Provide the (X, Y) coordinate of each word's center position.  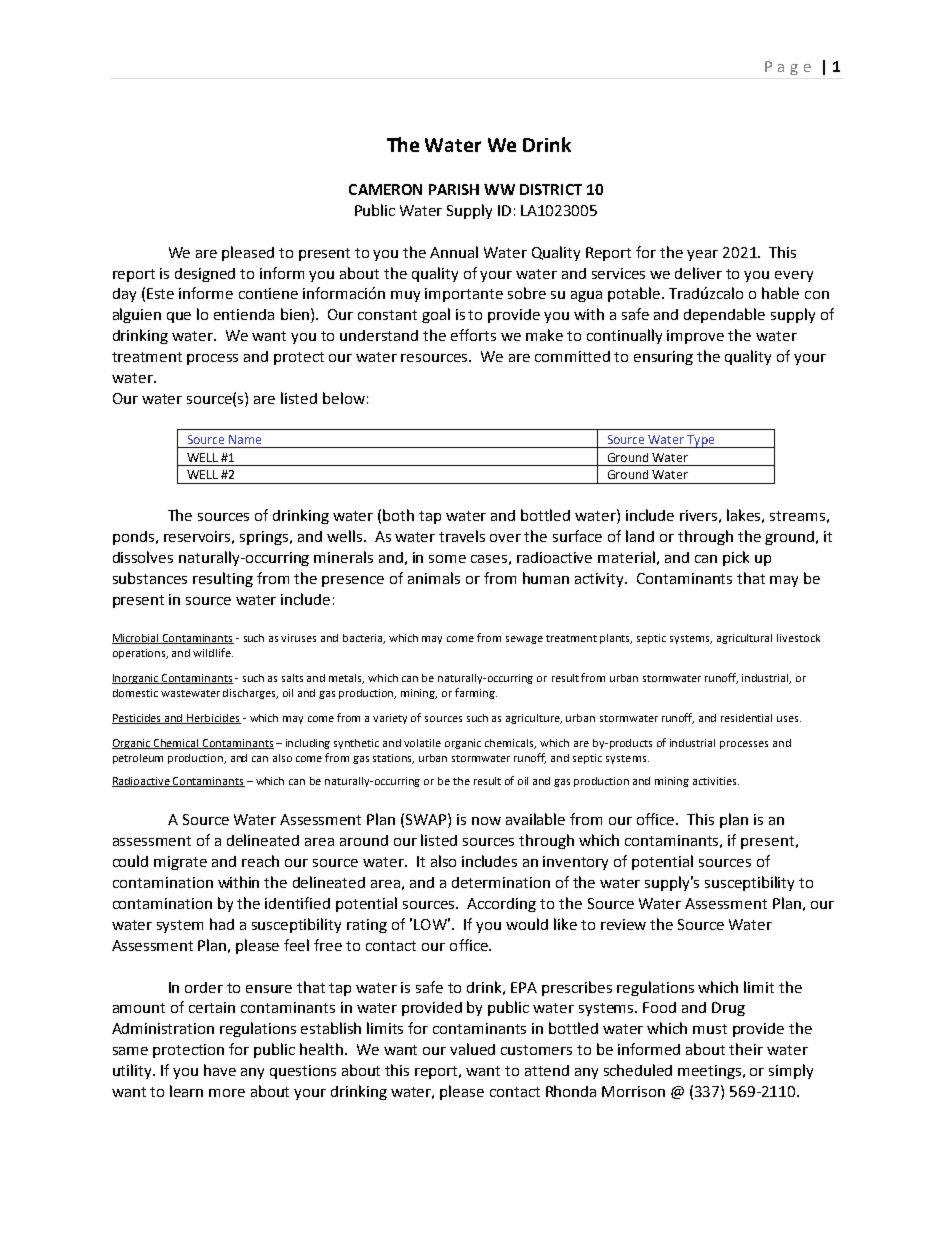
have (220, 1070)
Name (245, 439)
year (702, 255)
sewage (524, 640)
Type (701, 441)
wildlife (213, 652)
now (486, 821)
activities (716, 781)
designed (205, 275)
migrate (180, 863)
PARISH (454, 189)
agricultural (744, 639)
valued (472, 1049)
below (344, 398)
